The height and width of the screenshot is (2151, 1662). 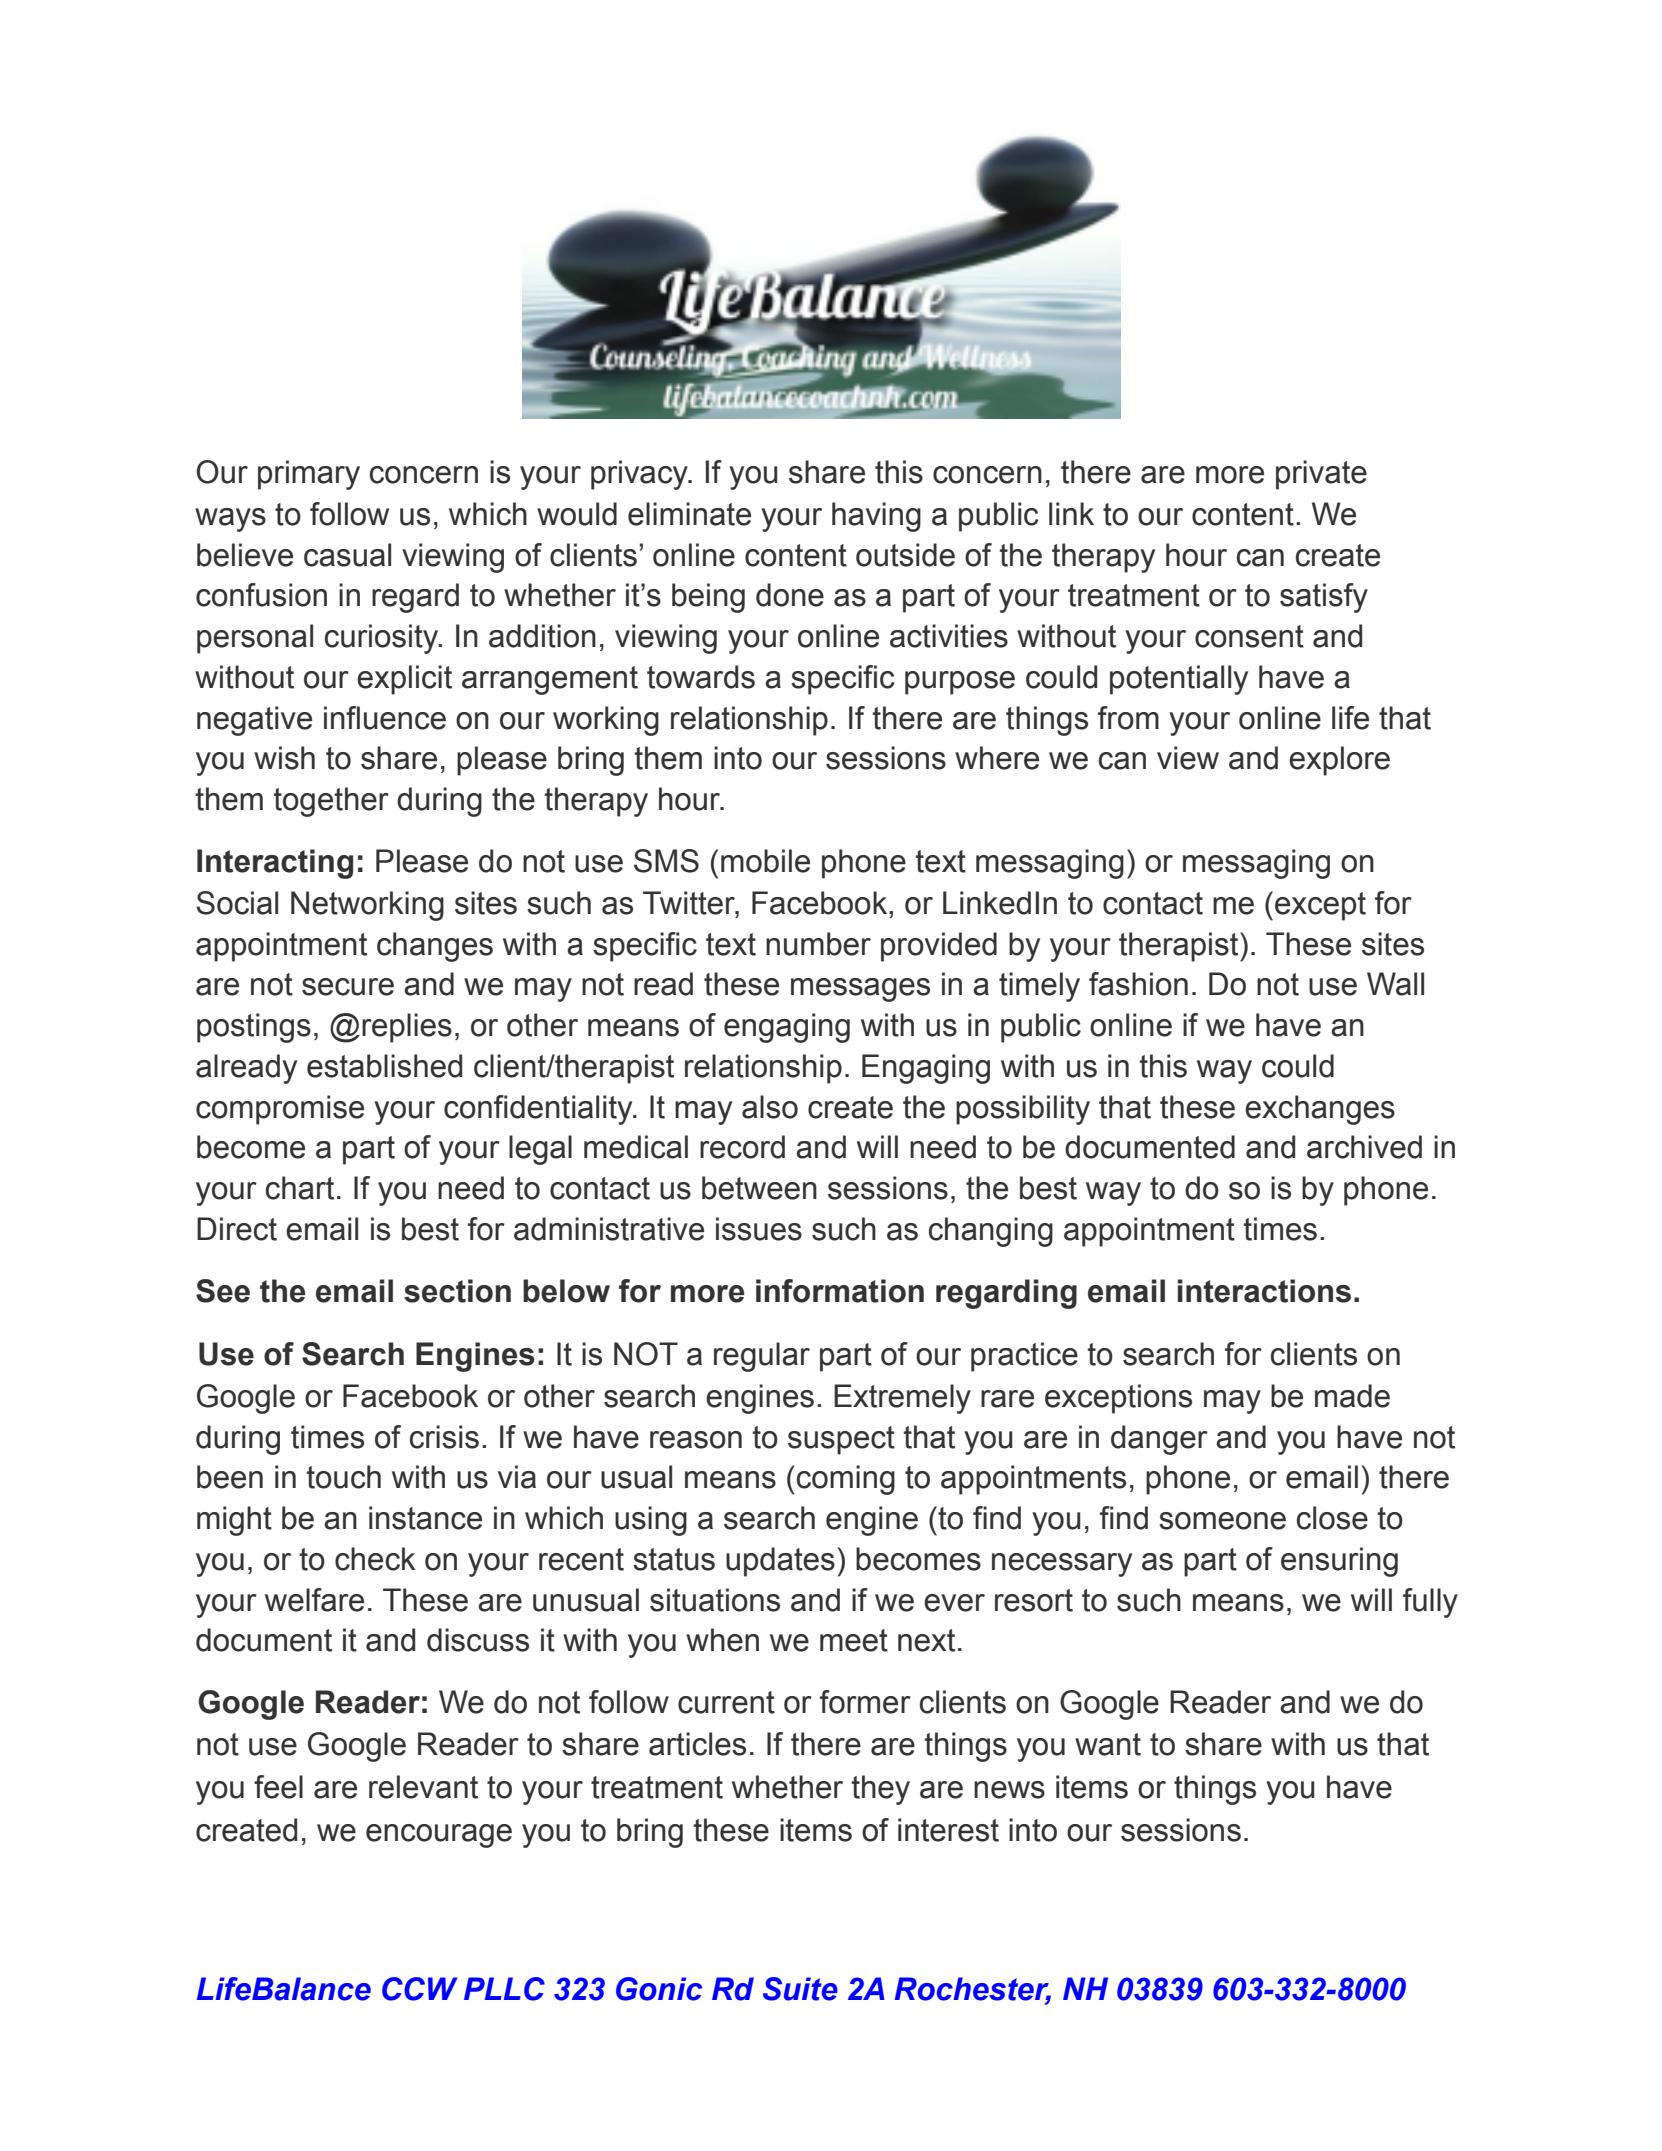 What do you see at coordinates (420, 1989) in the screenshot?
I see `CCW` at bounding box center [420, 1989].
